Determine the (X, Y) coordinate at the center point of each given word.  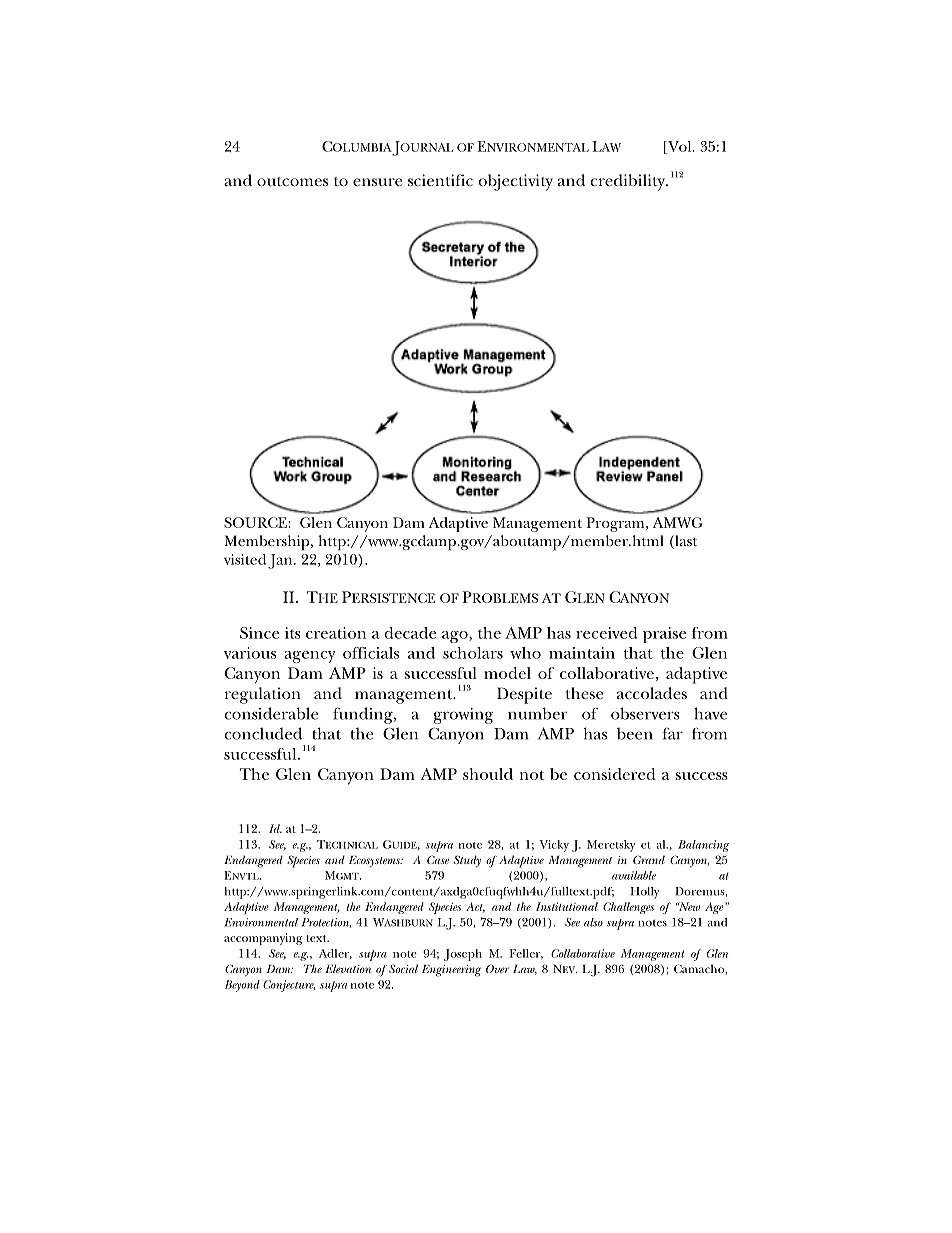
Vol (680, 147)
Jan (281, 561)
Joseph (463, 955)
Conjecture (289, 986)
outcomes (292, 181)
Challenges (628, 908)
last (685, 542)
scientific (440, 180)
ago (456, 637)
